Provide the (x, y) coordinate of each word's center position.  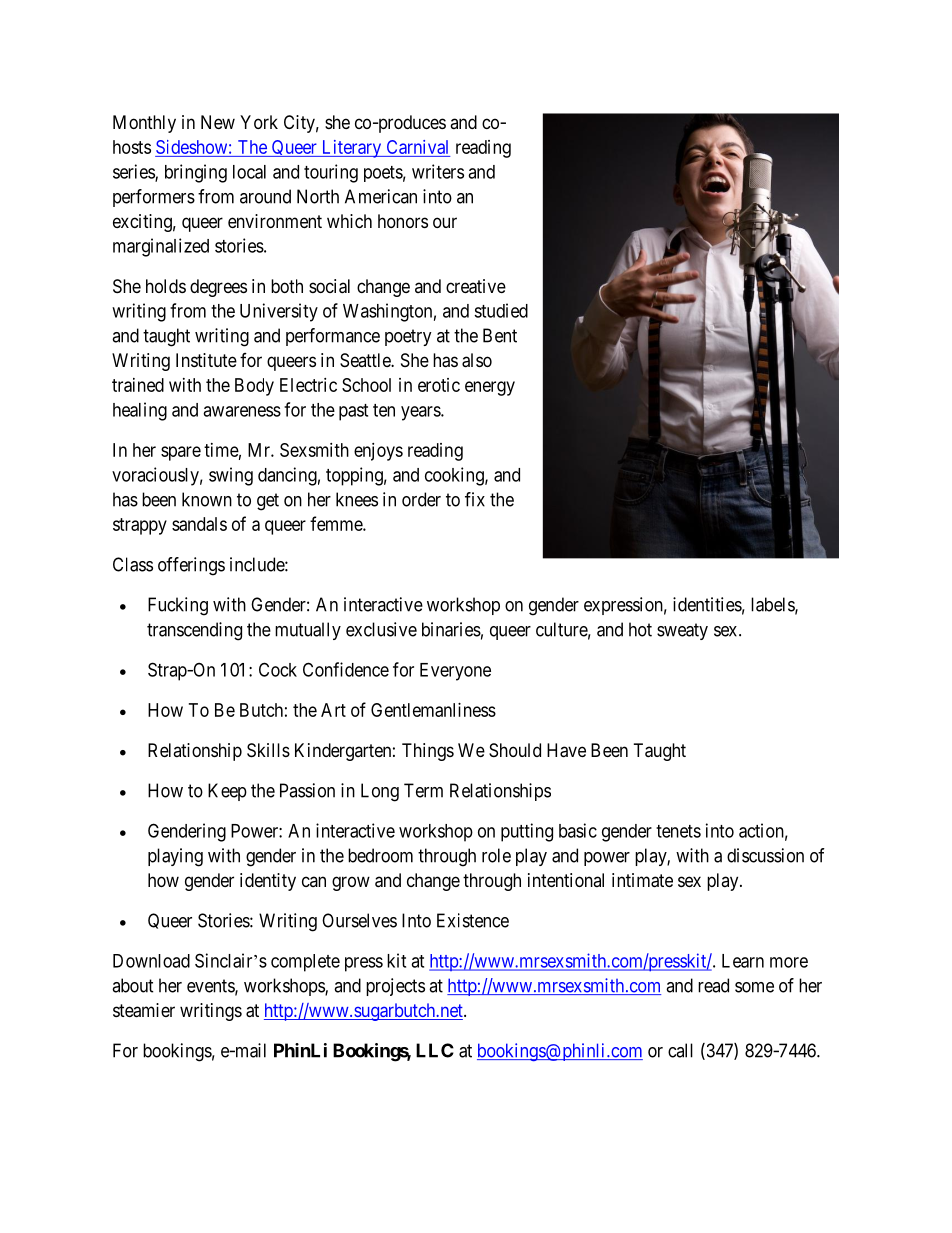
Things (428, 752)
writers (438, 171)
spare (181, 453)
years (421, 413)
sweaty (682, 631)
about (133, 985)
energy (490, 388)
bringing (196, 173)
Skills (268, 750)
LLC (435, 1050)
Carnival (417, 147)
